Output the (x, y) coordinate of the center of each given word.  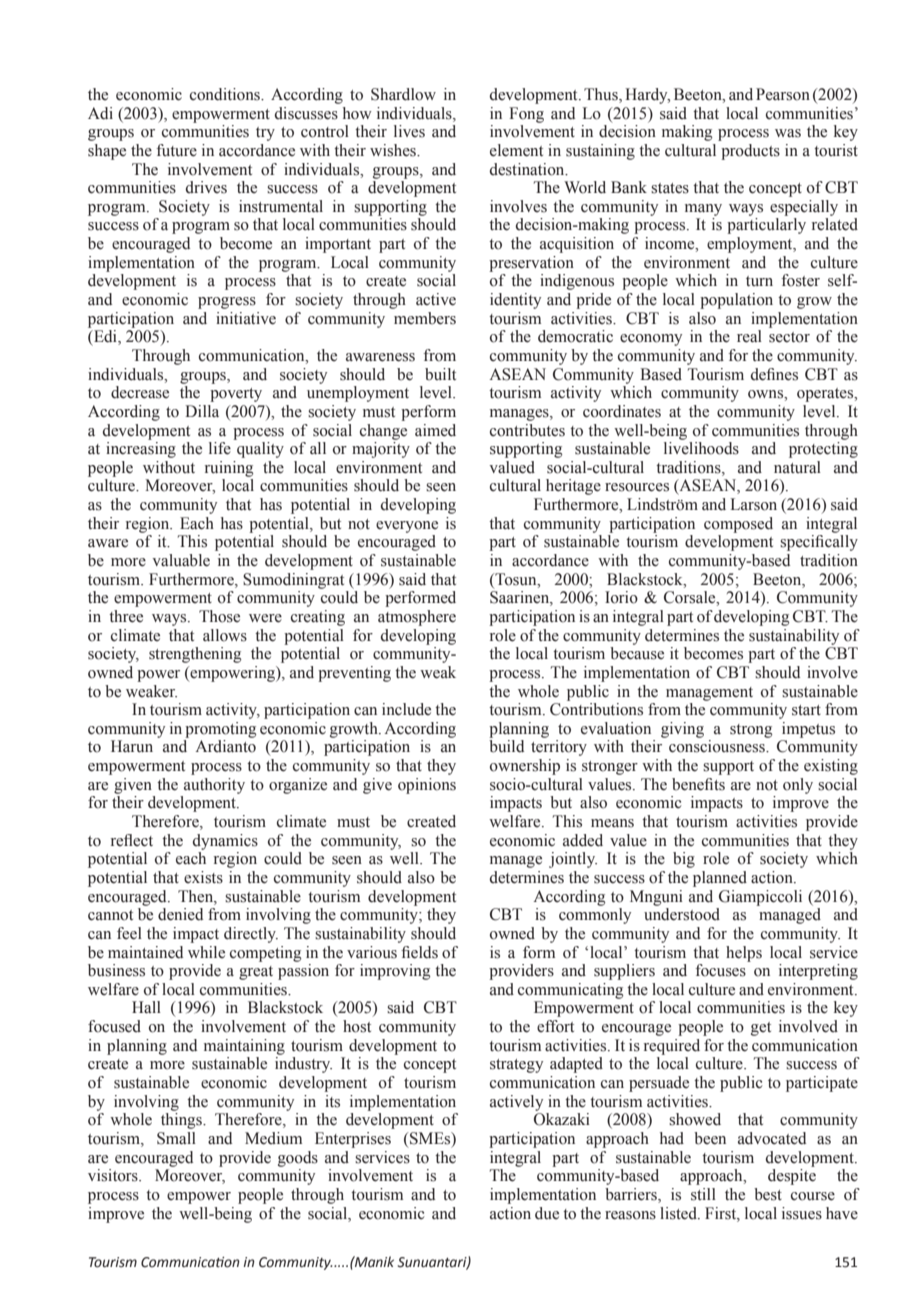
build (506, 746)
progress (227, 303)
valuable (181, 560)
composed (738, 525)
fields (419, 952)
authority (214, 786)
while (206, 952)
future (176, 150)
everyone (407, 527)
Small (176, 1138)
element (516, 150)
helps (744, 954)
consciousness (718, 746)
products (750, 152)
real (749, 336)
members (425, 318)
